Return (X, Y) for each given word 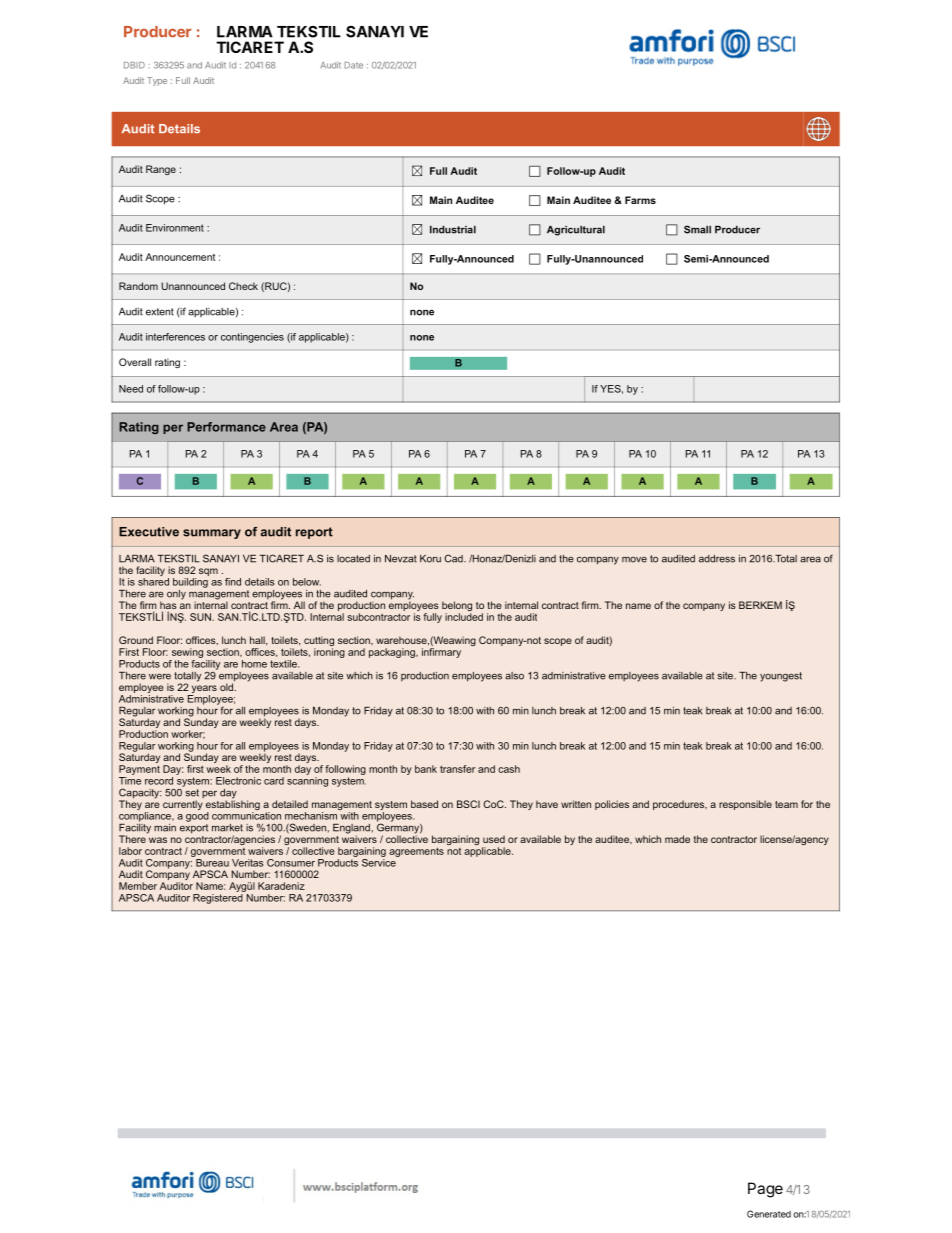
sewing (187, 653)
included (464, 617)
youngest (781, 677)
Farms (640, 200)
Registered (219, 897)
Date (353, 65)
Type (157, 81)
